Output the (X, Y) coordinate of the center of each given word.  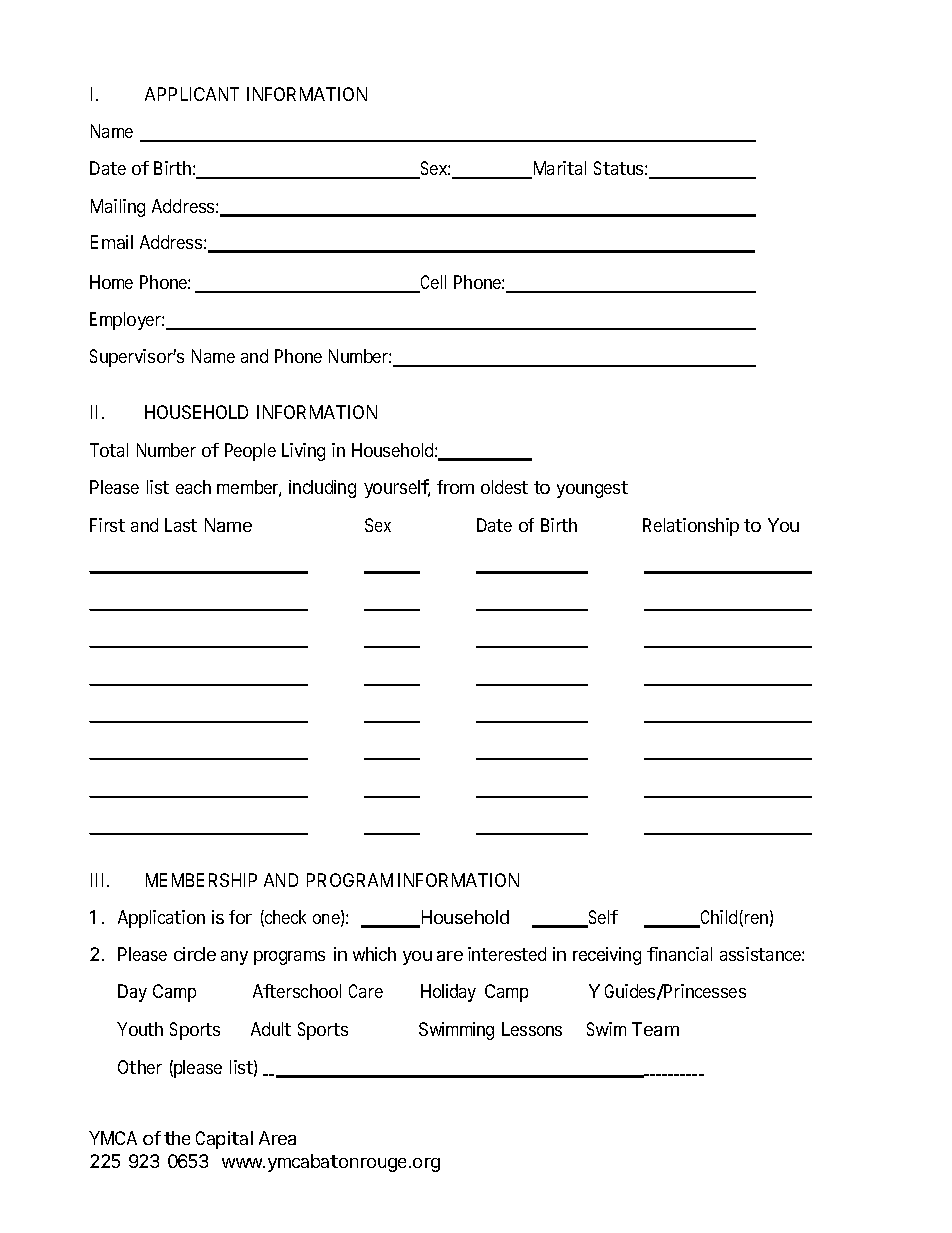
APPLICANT (192, 94)
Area (277, 1138)
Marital (558, 170)
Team (655, 1029)
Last (181, 525)
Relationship (691, 527)
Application (161, 919)
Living (303, 452)
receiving (607, 956)
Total (109, 450)
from (455, 487)
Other (140, 1067)
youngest (592, 489)
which (374, 954)
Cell (432, 283)
